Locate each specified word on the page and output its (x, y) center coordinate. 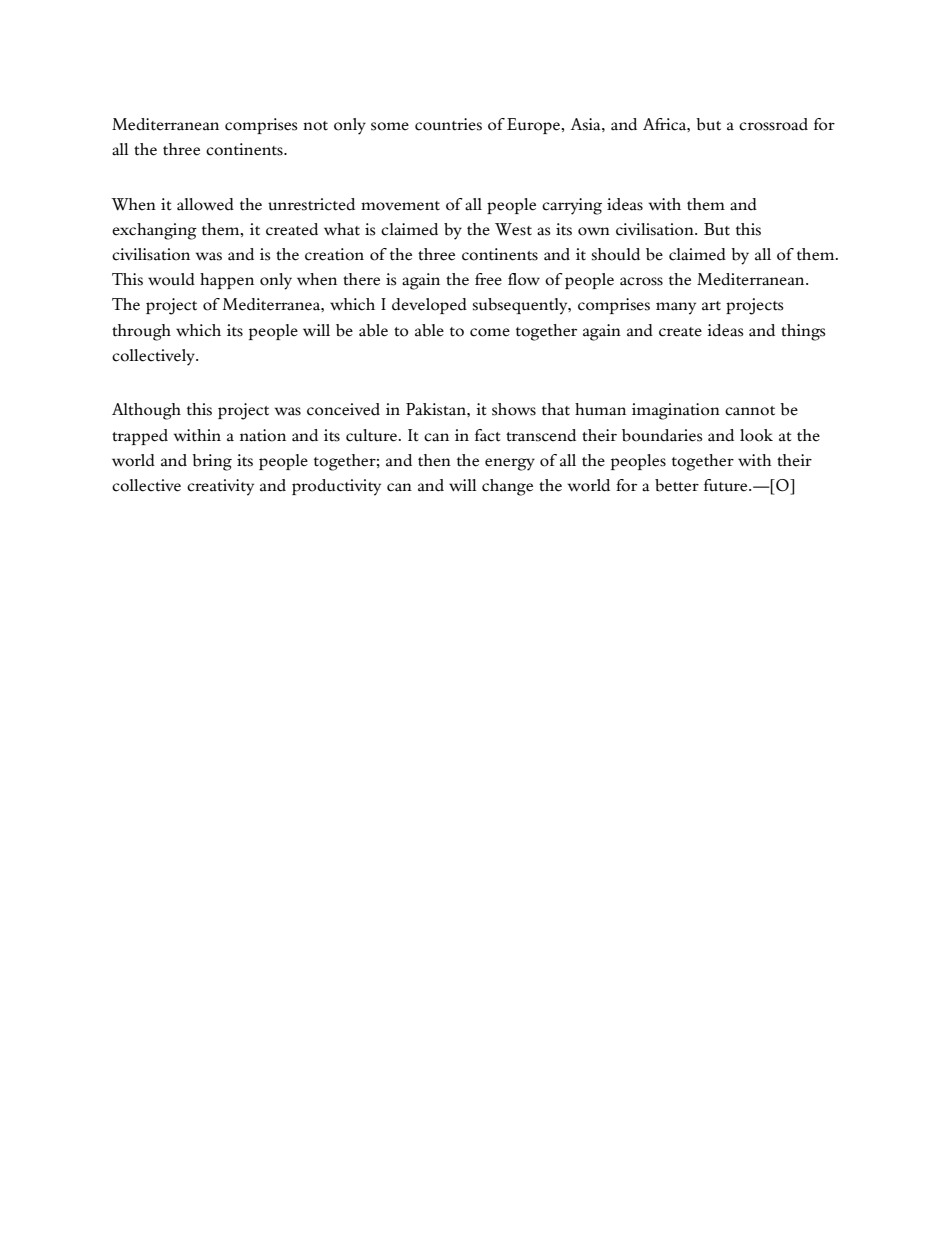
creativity (220, 487)
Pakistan (437, 409)
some (390, 126)
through (141, 332)
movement (400, 206)
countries (448, 124)
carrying (572, 206)
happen (227, 281)
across (641, 281)
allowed (205, 204)
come (490, 332)
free (488, 279)
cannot (750, 411)
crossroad (773, 124)
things (803, 332)
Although (146, 411)
